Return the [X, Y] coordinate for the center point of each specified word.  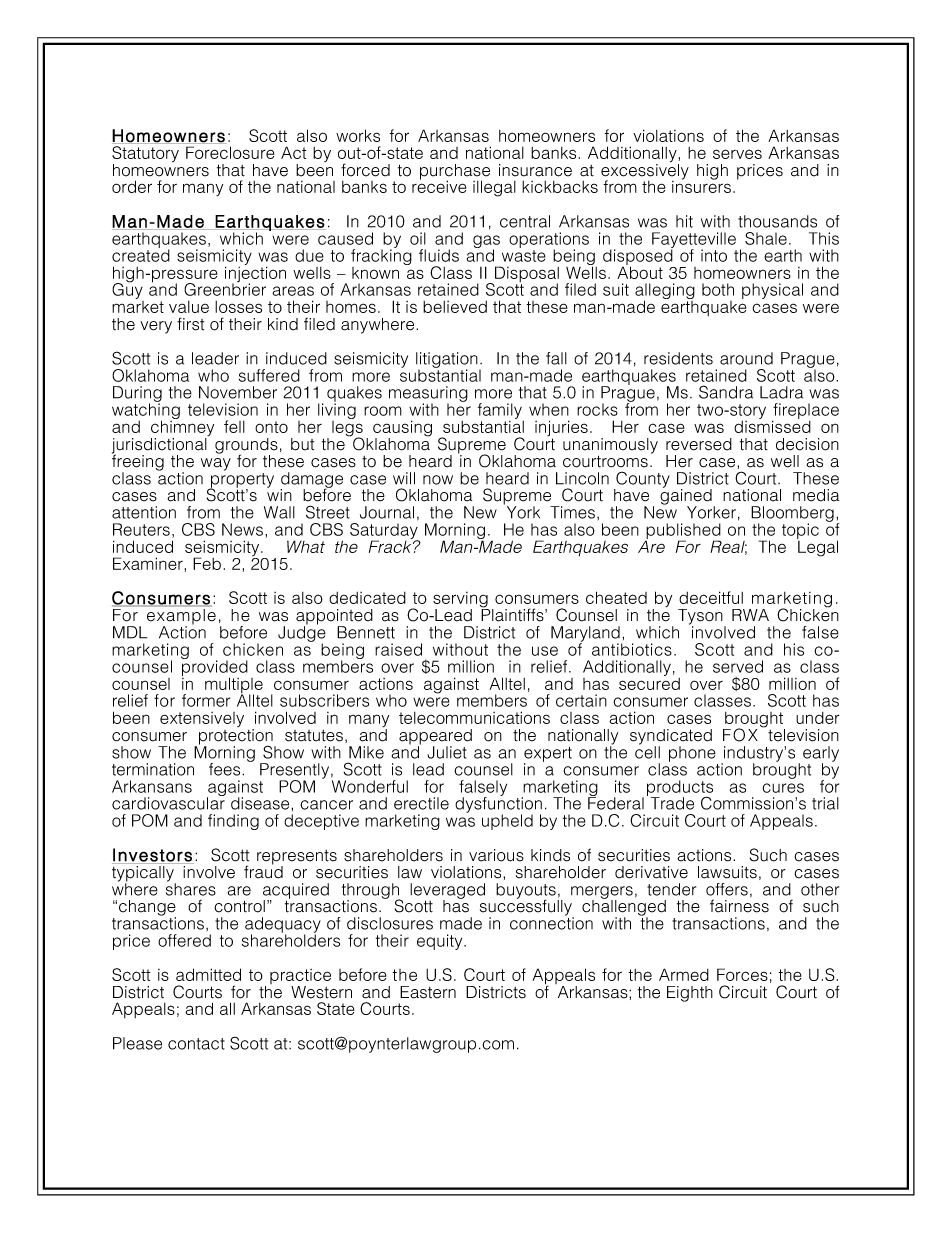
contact [196, 1044]
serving [461, 601]
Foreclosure [230, 152]
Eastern [428, 992]
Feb [207, 563]
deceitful [711, 597]
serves [737, 154]
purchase [455, 173]
